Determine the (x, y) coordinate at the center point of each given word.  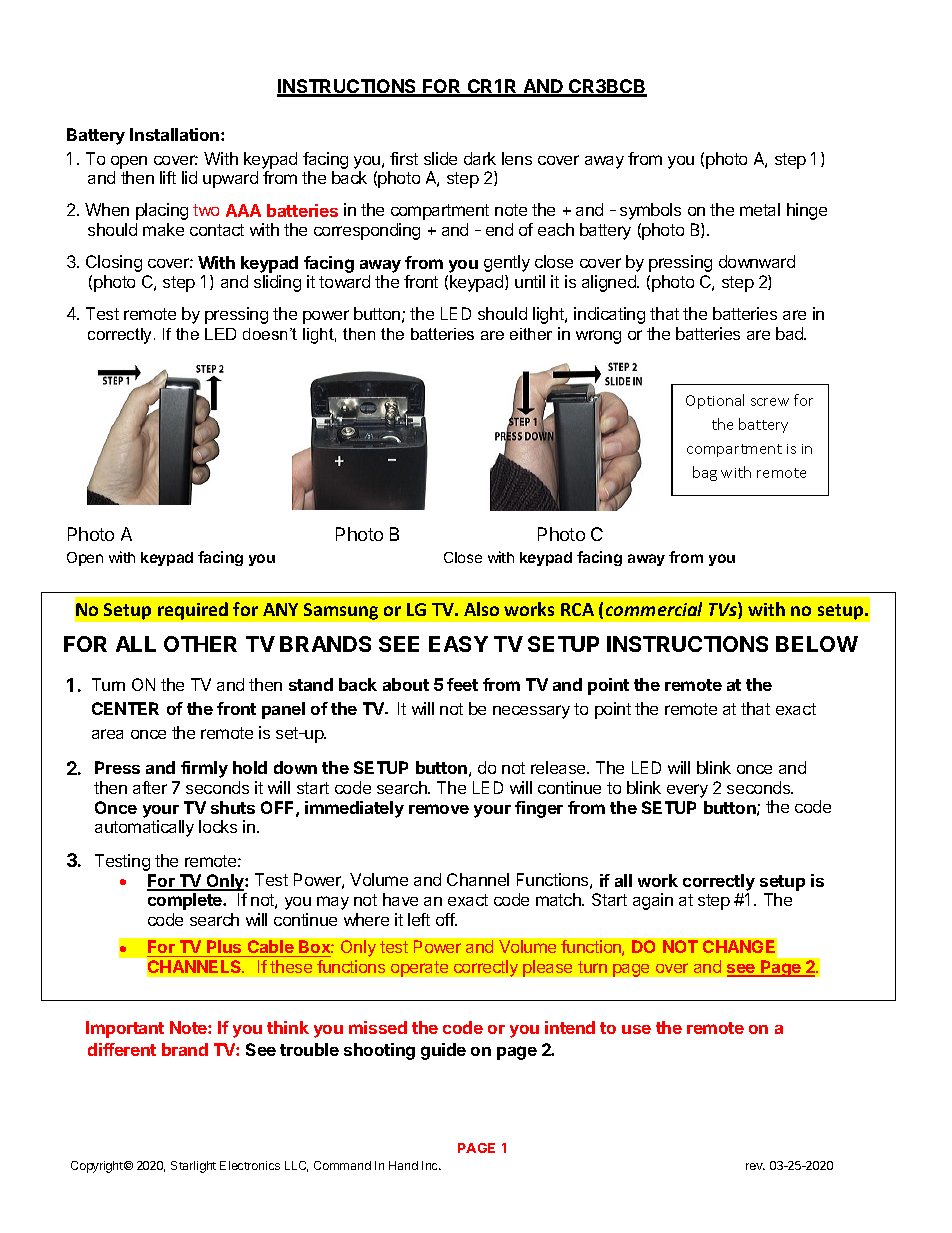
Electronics (250, 1165)
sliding (277, 283)
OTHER (200, 644)
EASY (458, 644)
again (653, 901)
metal (760, 209)
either (531, 334)
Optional (715, 401)
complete (186, 901)
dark (480, 158)
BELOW (817, 644)
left (419, 919)
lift (168, 177)
